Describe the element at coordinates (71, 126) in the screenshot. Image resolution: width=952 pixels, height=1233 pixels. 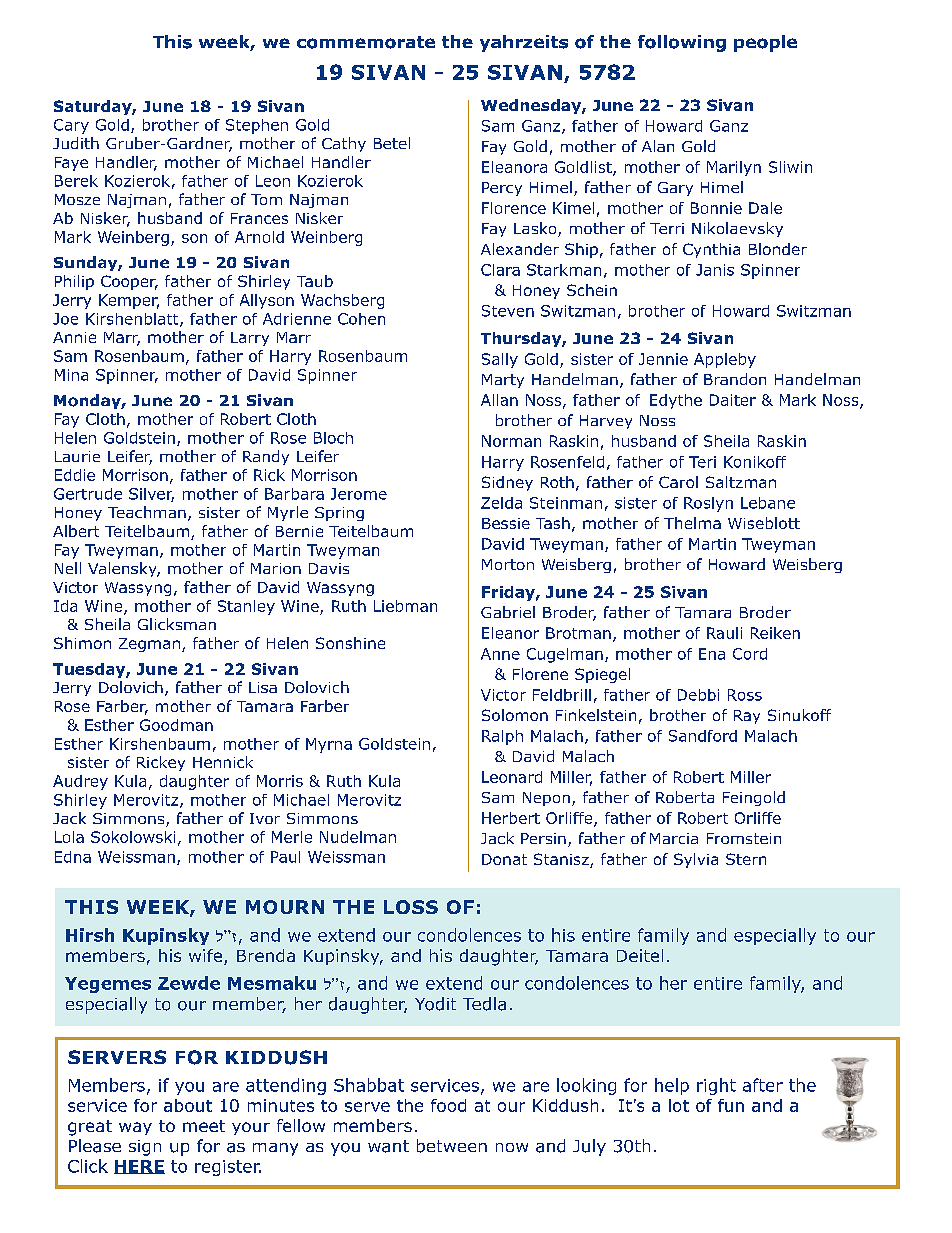
I see `Cary` at that location.
